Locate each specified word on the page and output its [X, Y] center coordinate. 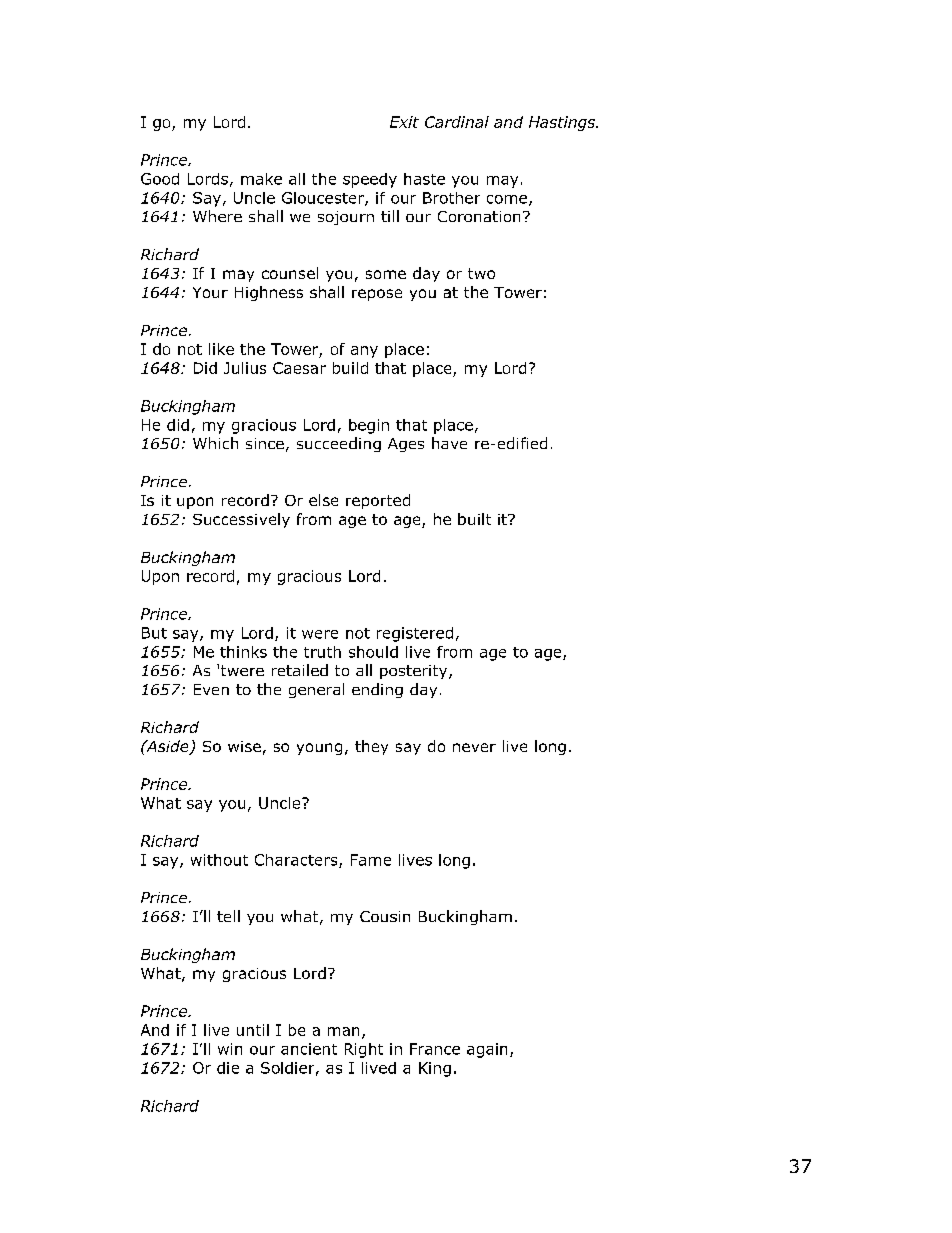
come [507, 199]
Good [160, 179]
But [154, 633]
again [487, 1050]
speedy [370, 180]
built [474, 519]
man [343, 1031]
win [230, 1049]
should [373, 652]
